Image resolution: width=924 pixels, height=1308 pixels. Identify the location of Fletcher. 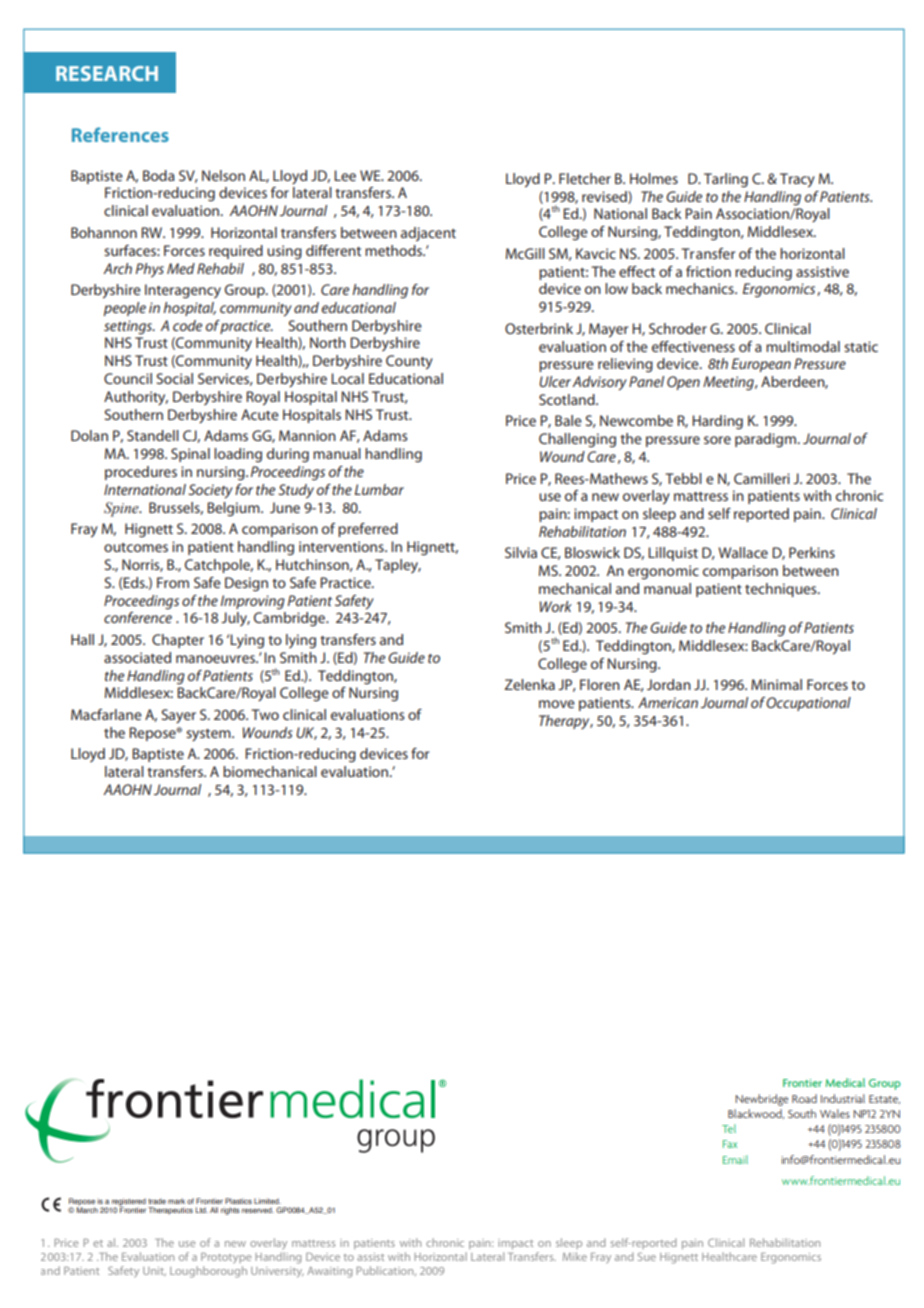
(585, 178).
